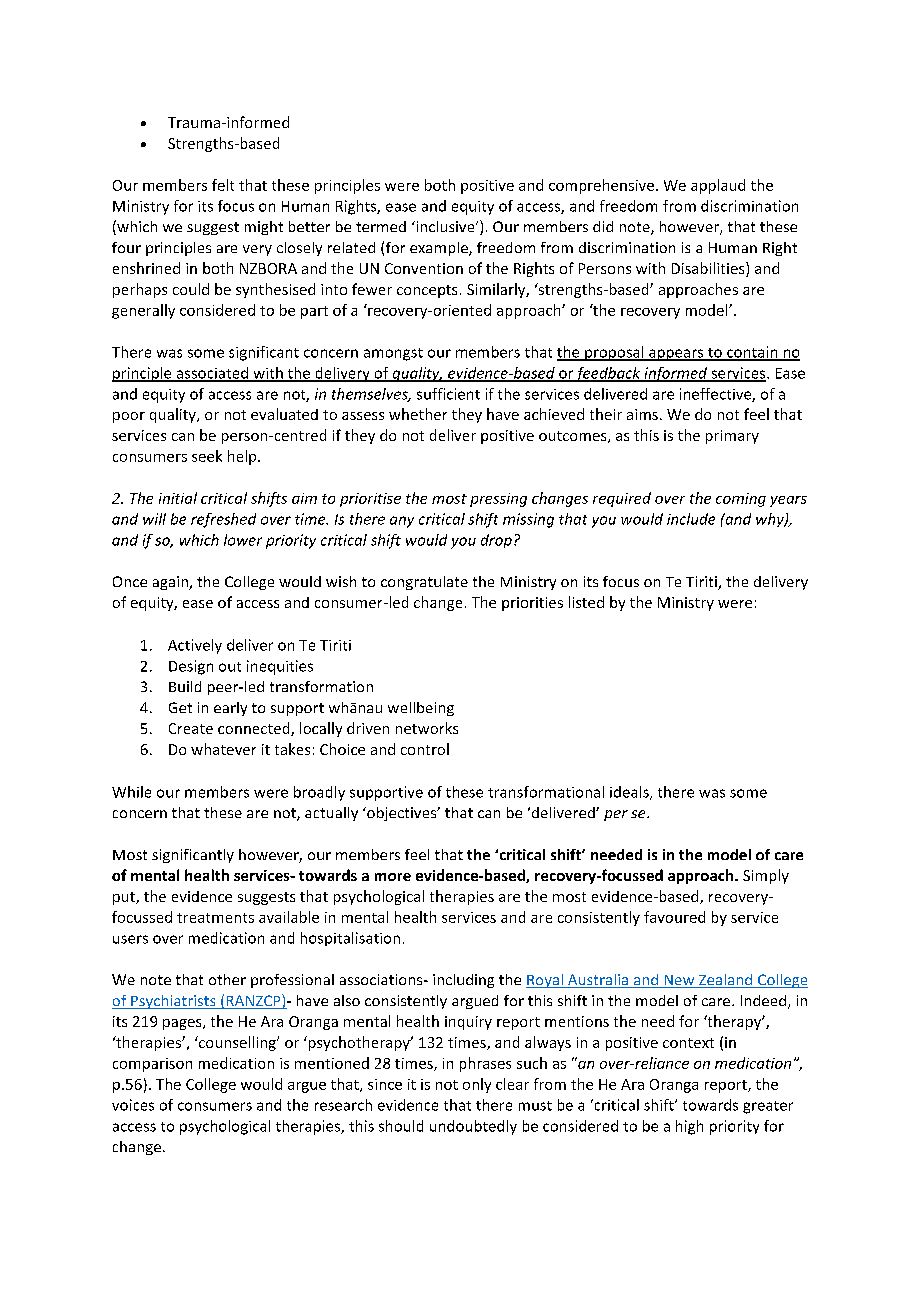 Image resolution: width=924 pixels, height=1308 pixels. Describe the element at coordinates (223, 520) in the screenshot. I see `refreshed` at that location.
